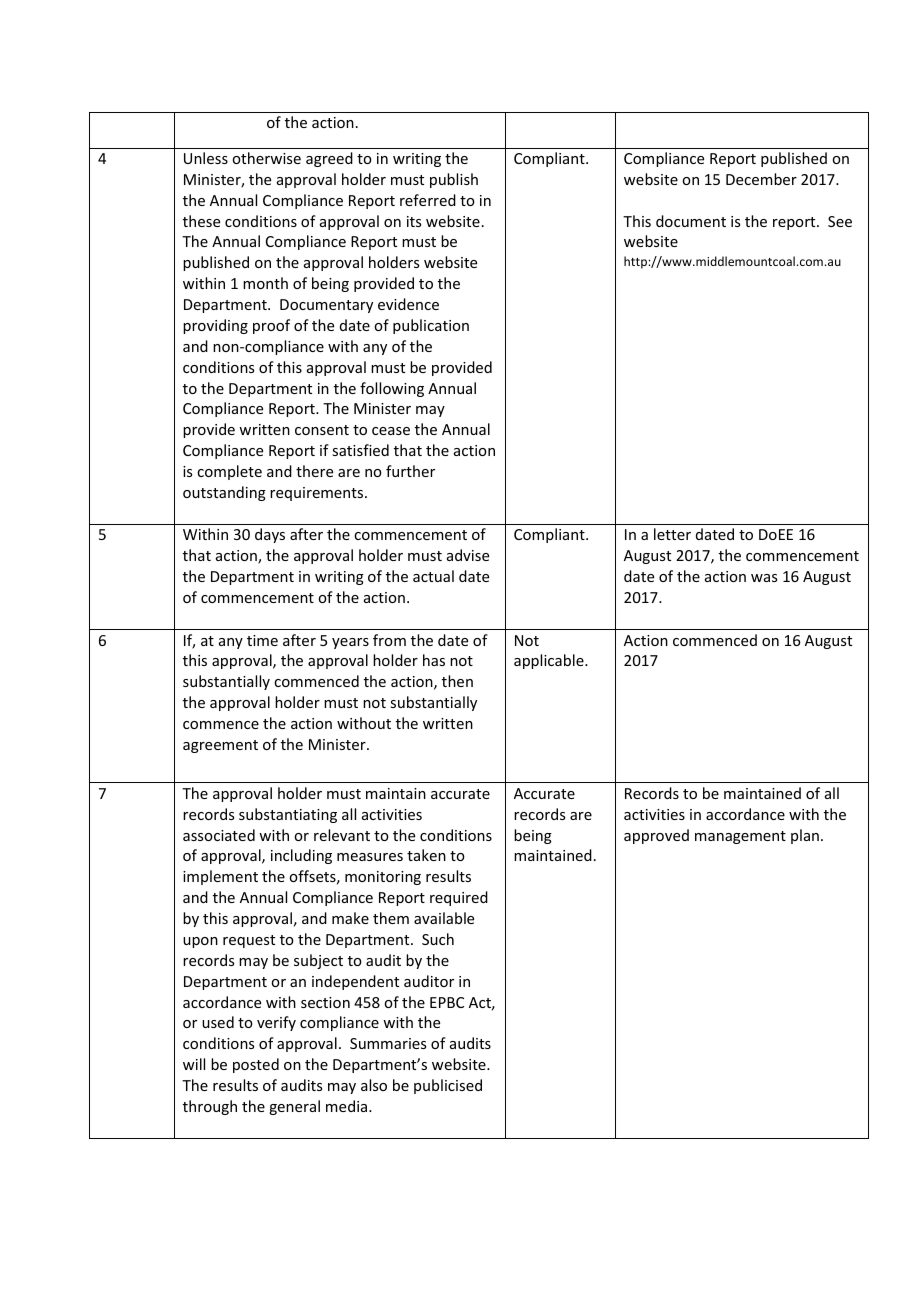  Describe the element at coordinates (764, 578) in the screenshot. I see `was` at that location.
